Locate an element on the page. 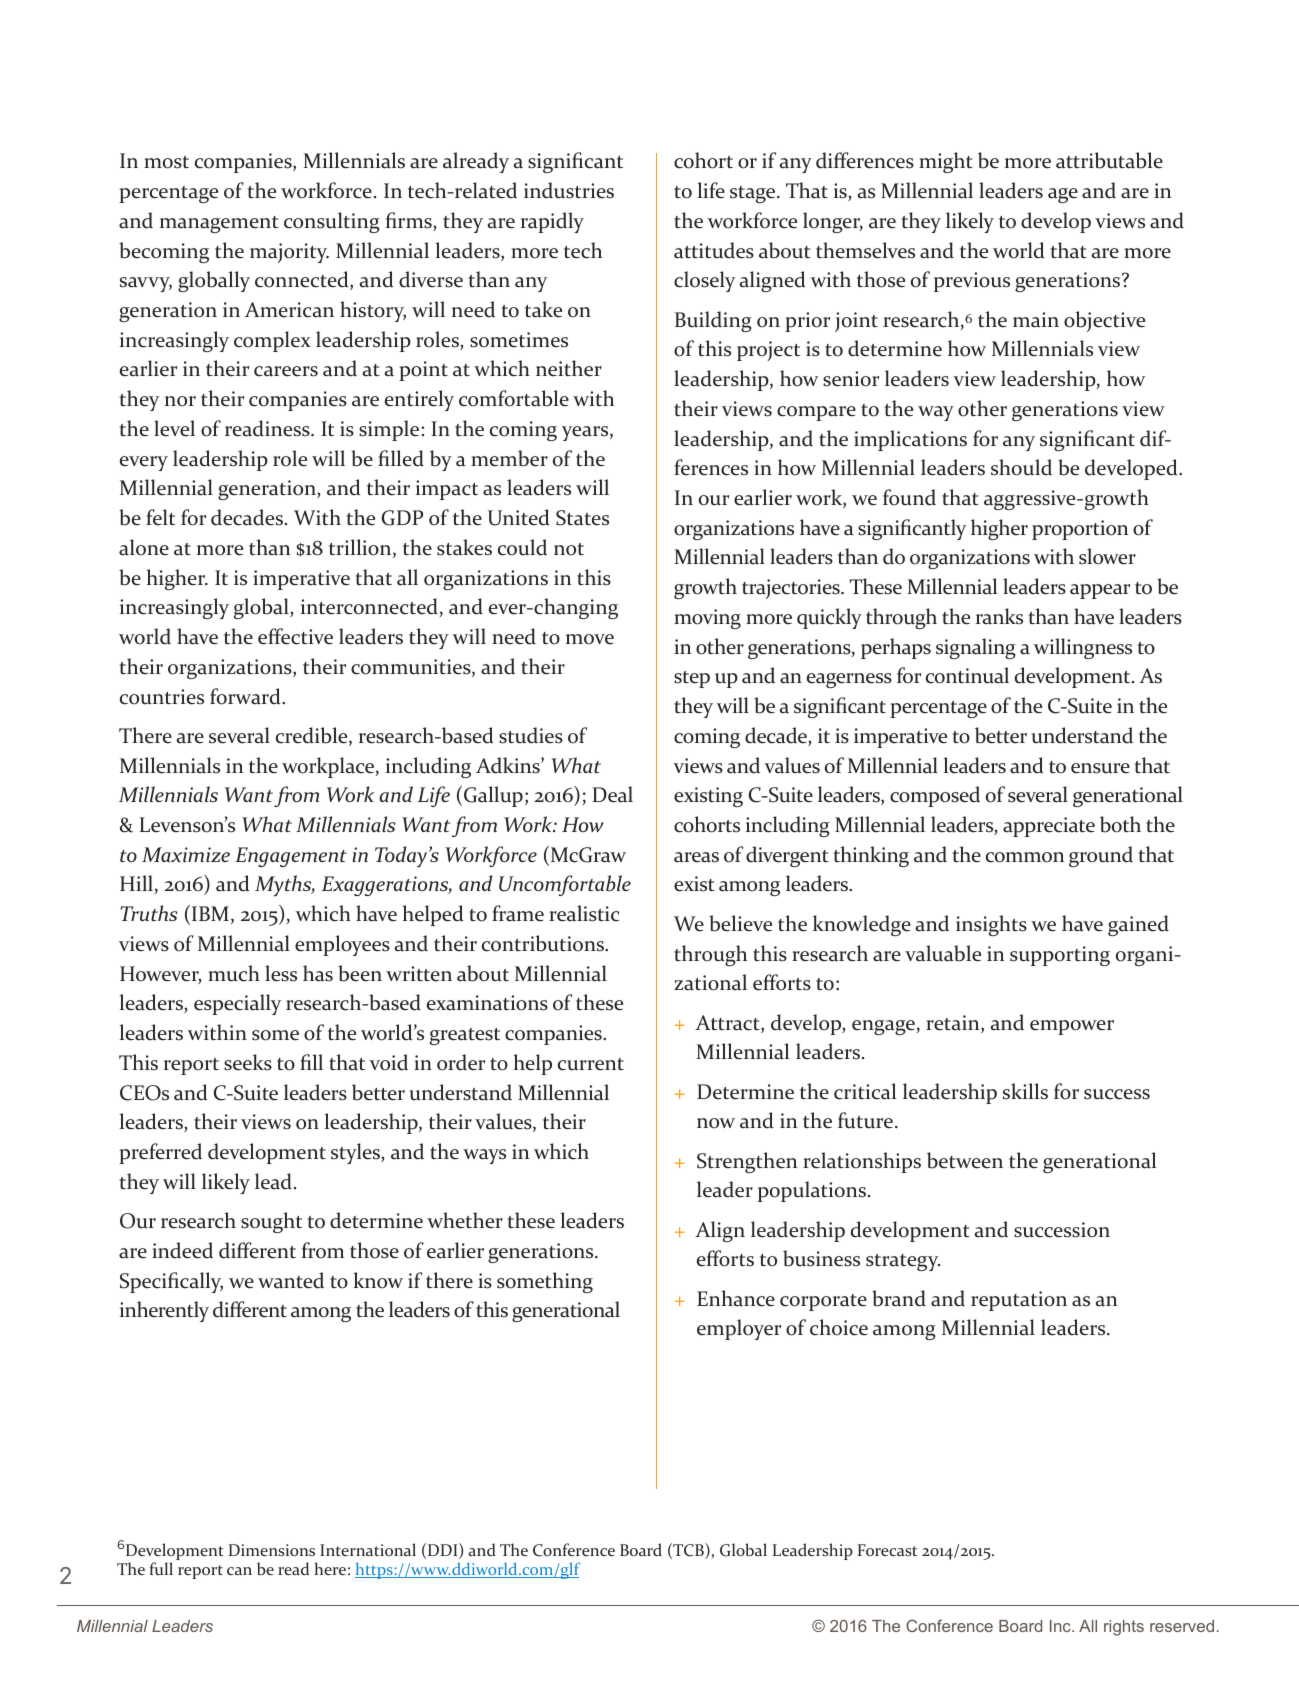  attributable is located at coordinates (1109, 160).
